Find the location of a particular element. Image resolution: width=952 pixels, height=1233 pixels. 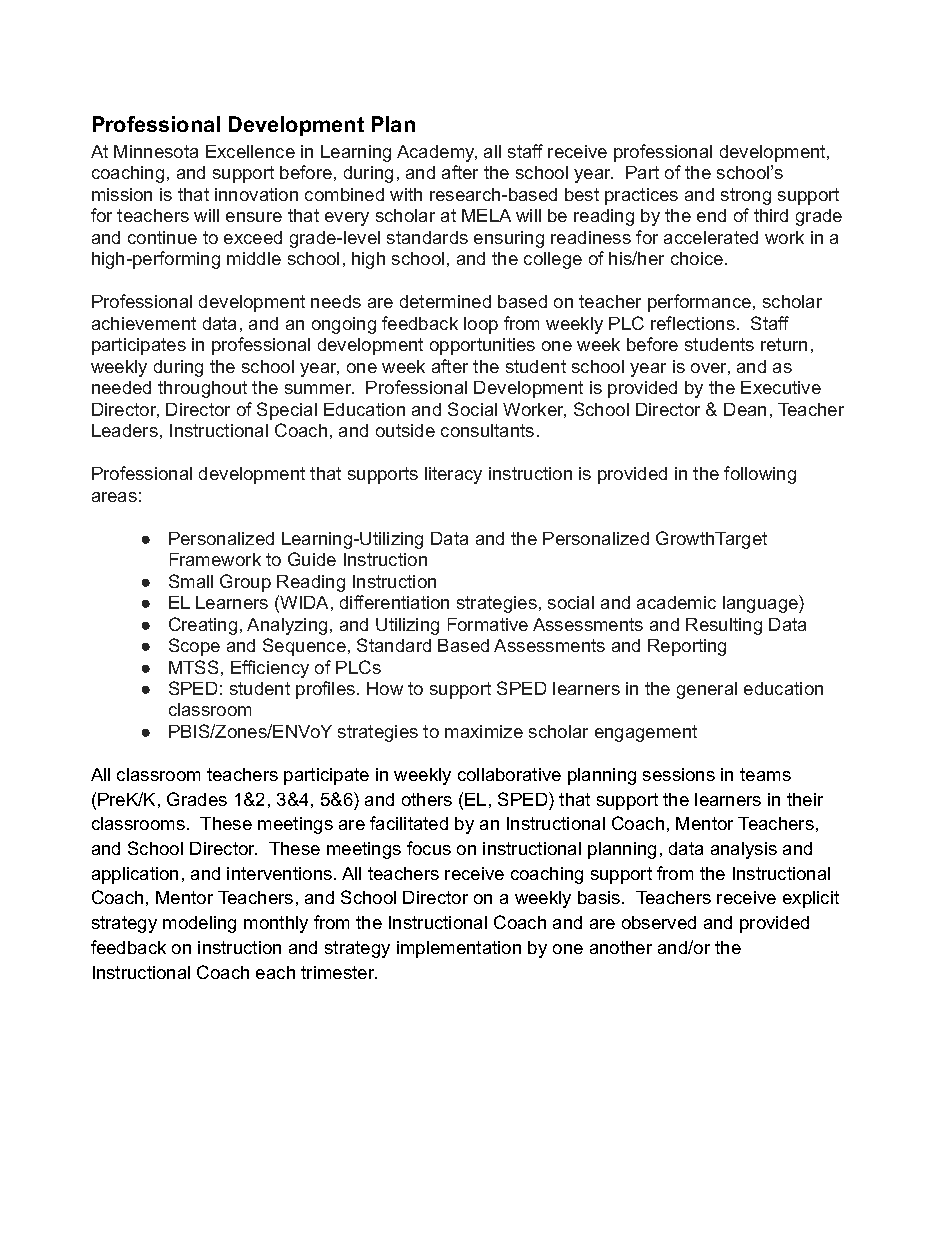

strong is located at coordinates (746, 196).
